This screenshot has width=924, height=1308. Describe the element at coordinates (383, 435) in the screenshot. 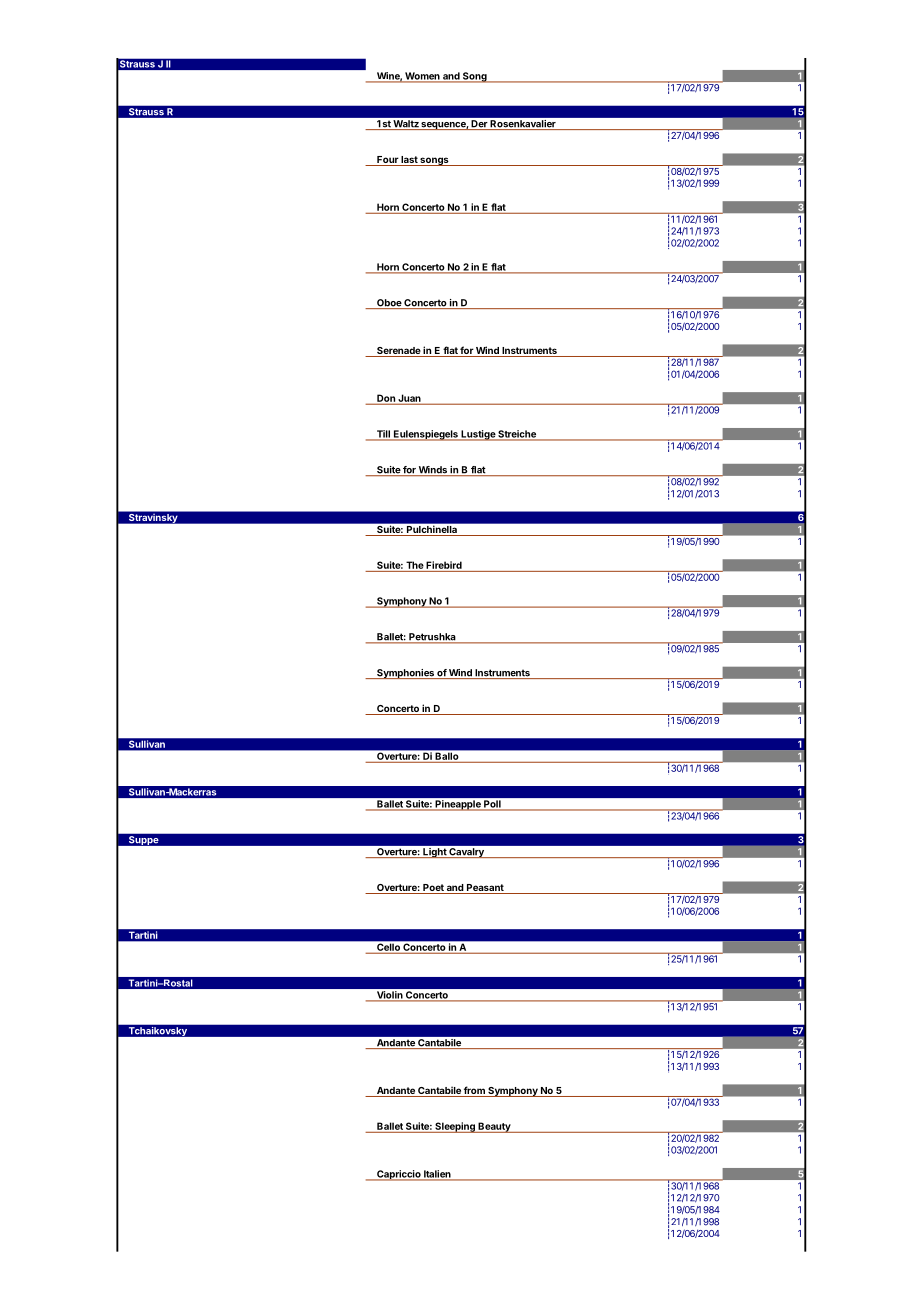

I see `Till` at that location.
